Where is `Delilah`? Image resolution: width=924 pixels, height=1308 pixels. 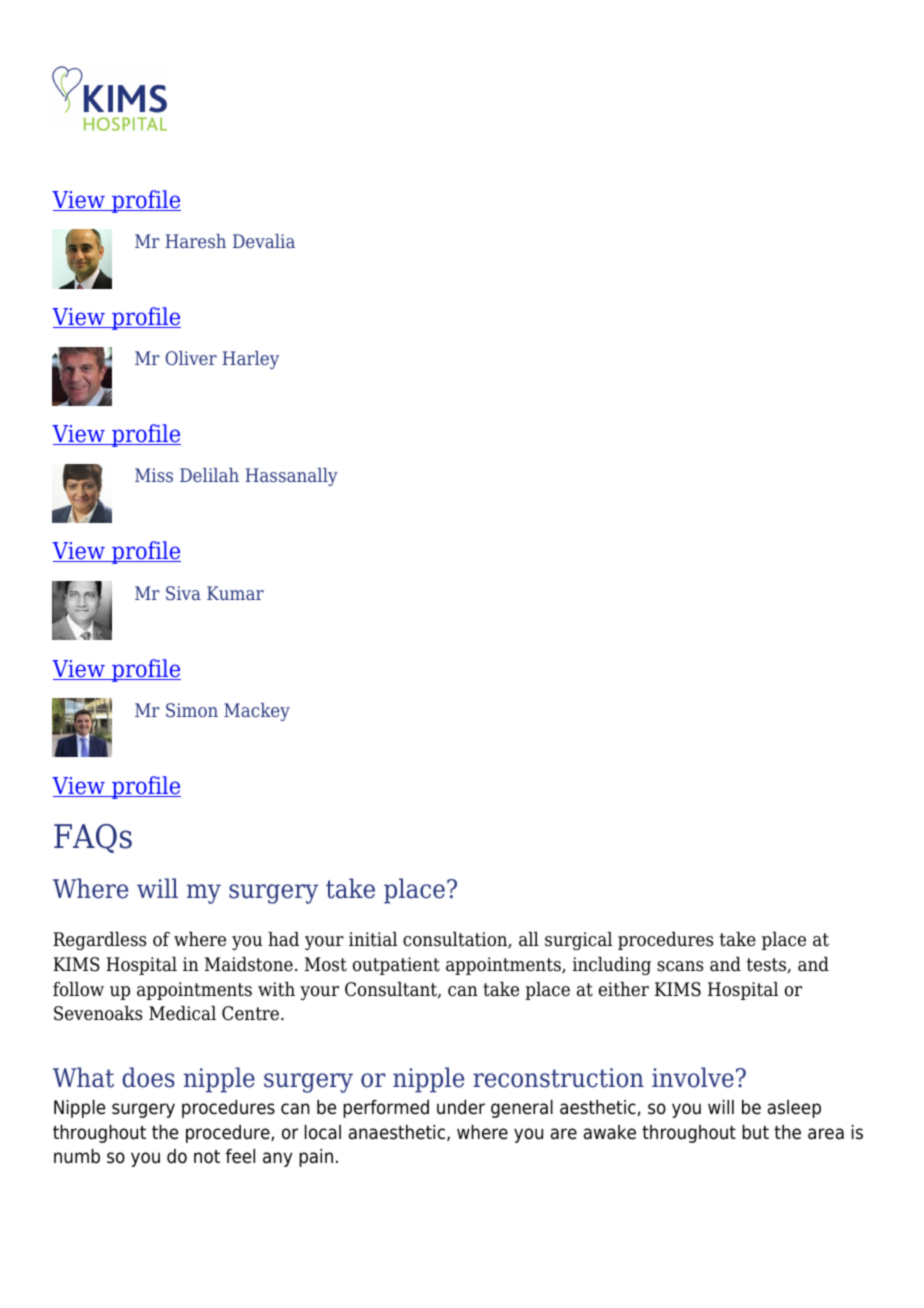 Delilah is located at coordinates (209, 475).
